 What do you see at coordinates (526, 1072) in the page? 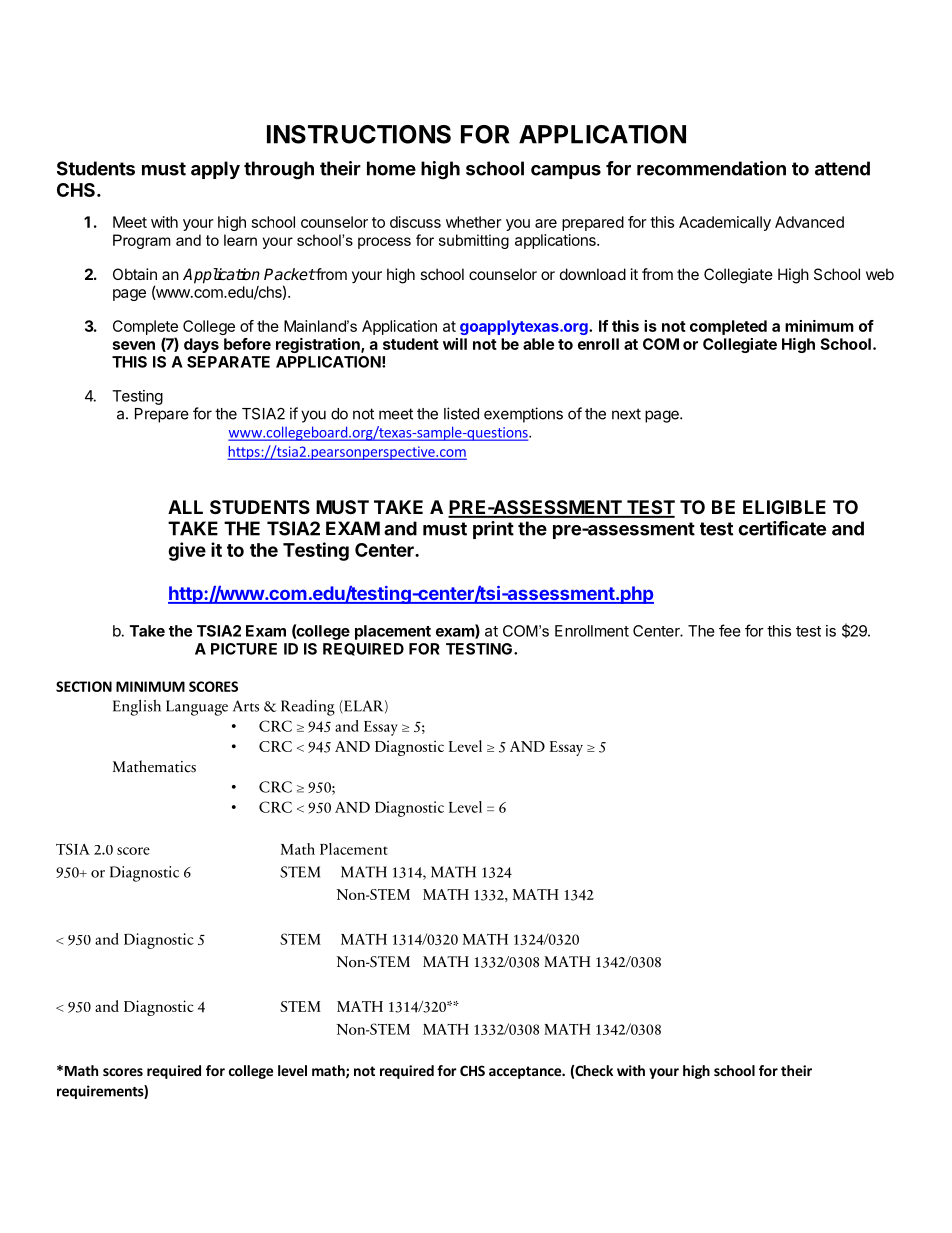
I see `acceptance` at bounding box center [526, 1072].
